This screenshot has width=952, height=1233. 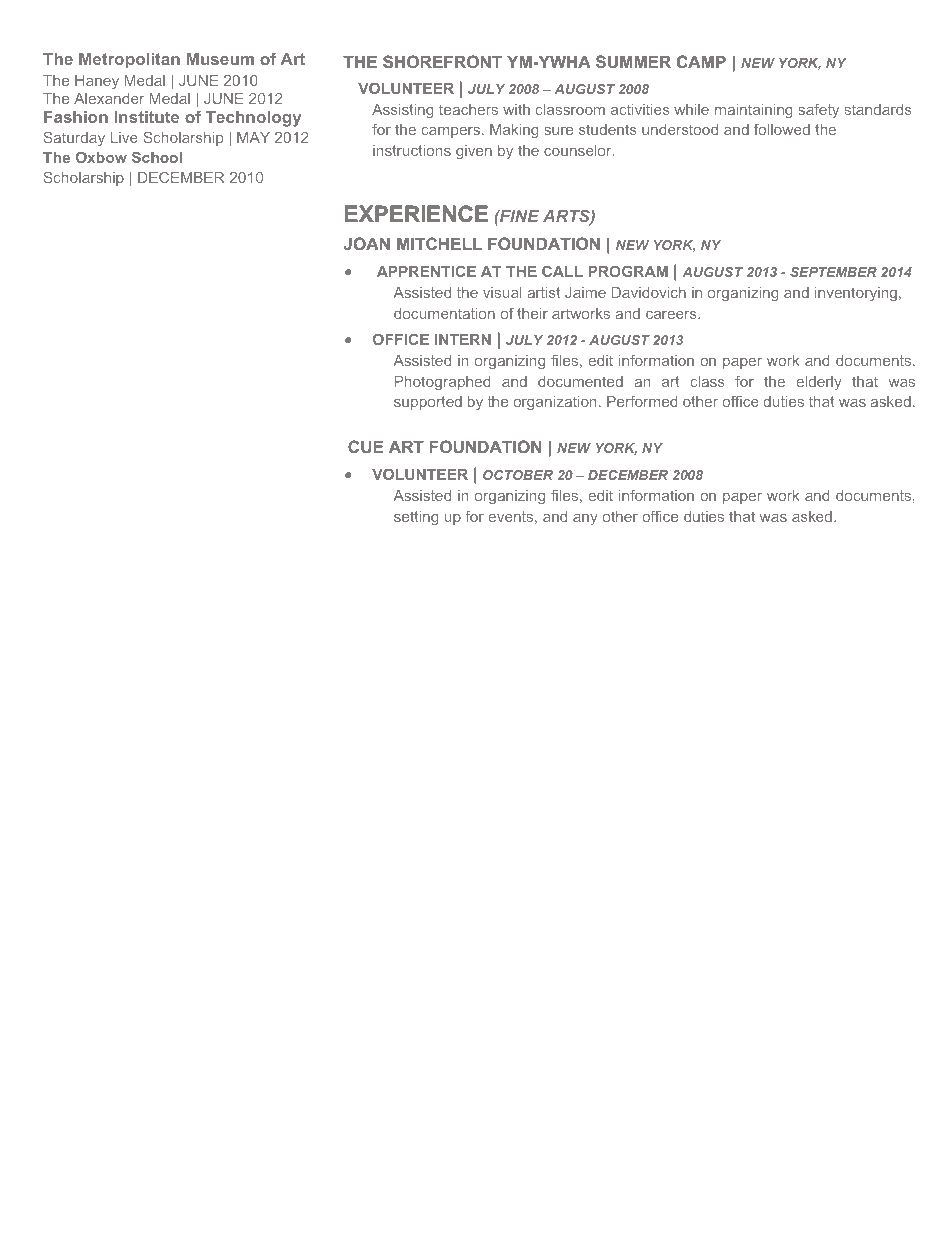 I want to click on teachers, so click(x=468, y=109).
